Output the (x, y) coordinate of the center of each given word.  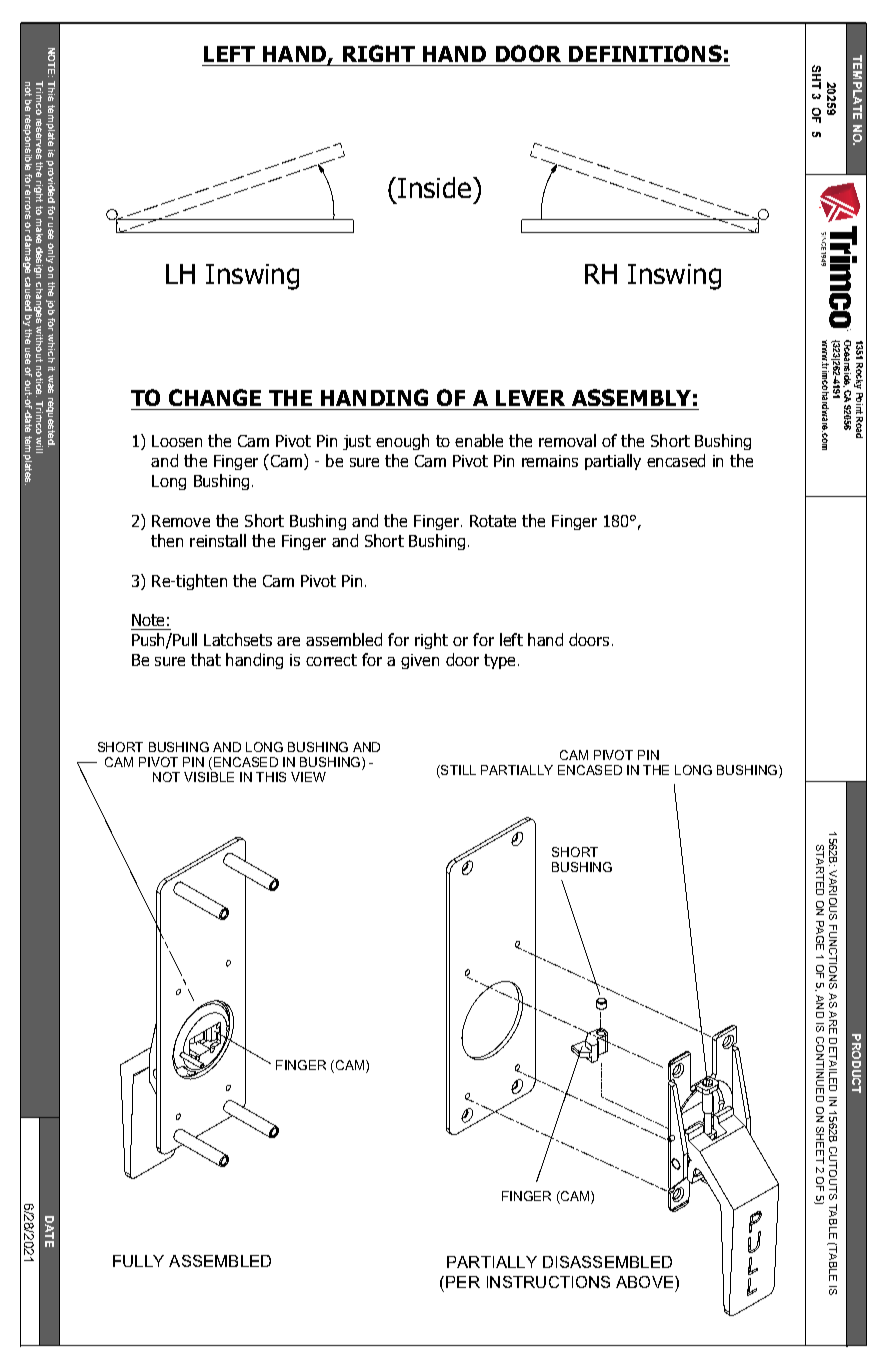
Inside (434, 187)
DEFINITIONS (645, 53)
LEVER (530, 398)
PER (463, 1282)
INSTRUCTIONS (548, 1282)
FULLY (138, 1261)
